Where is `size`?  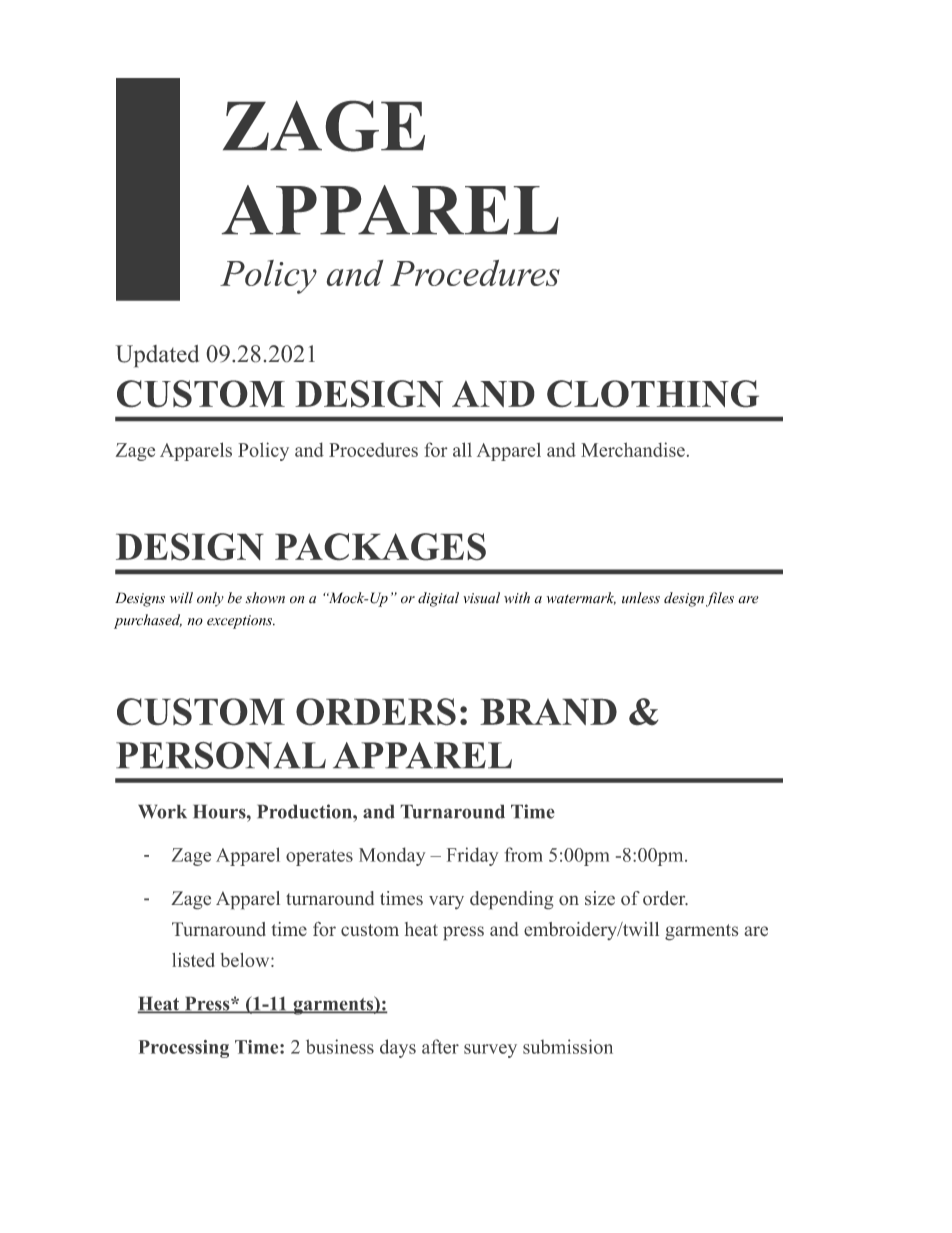
size is located at coordinates (600, 898).
